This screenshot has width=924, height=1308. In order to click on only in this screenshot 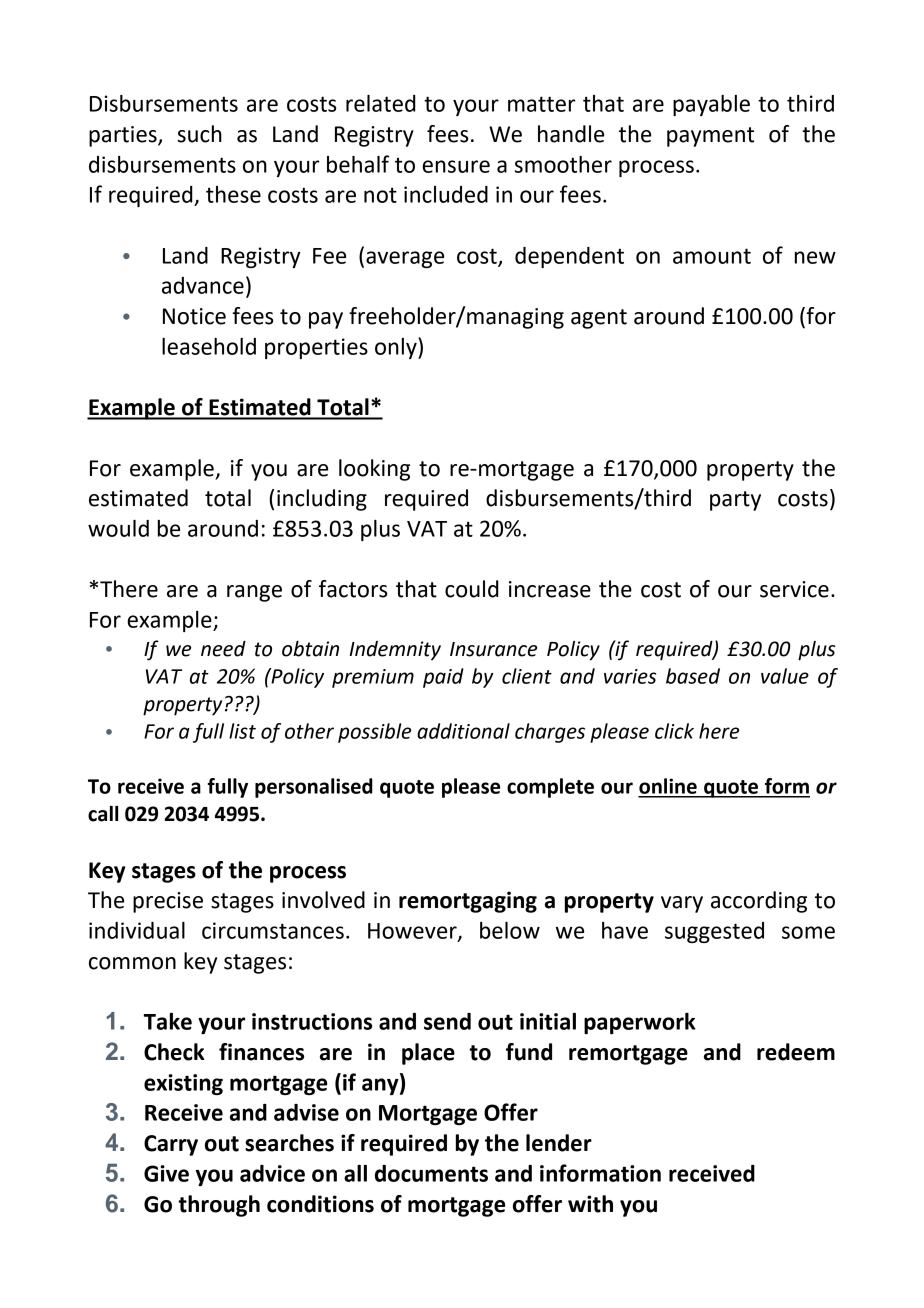, I will do `click(397, 348)`.
